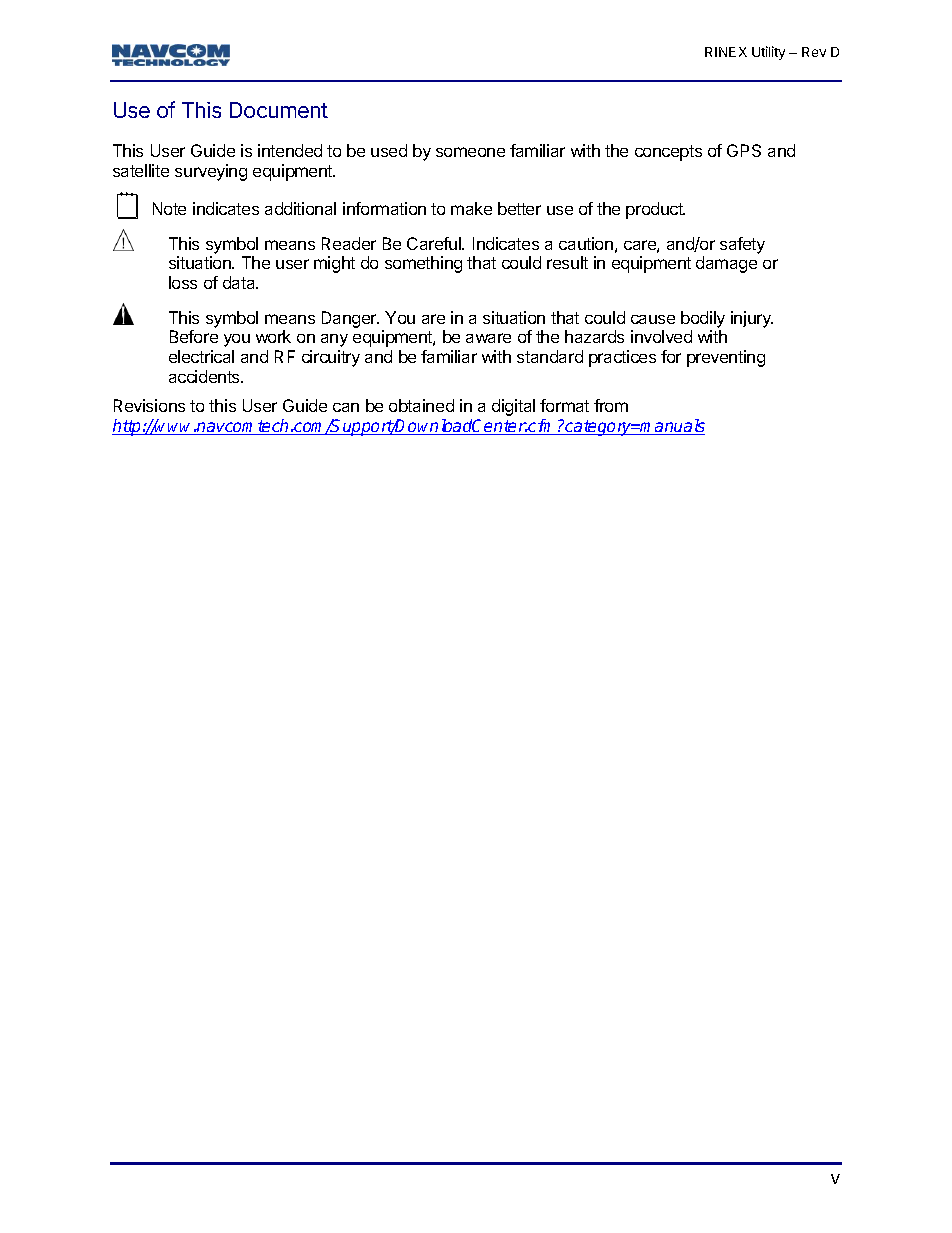  Describe the element at coordinates (423, 264) in the screenshot. I see `something` at that location.
